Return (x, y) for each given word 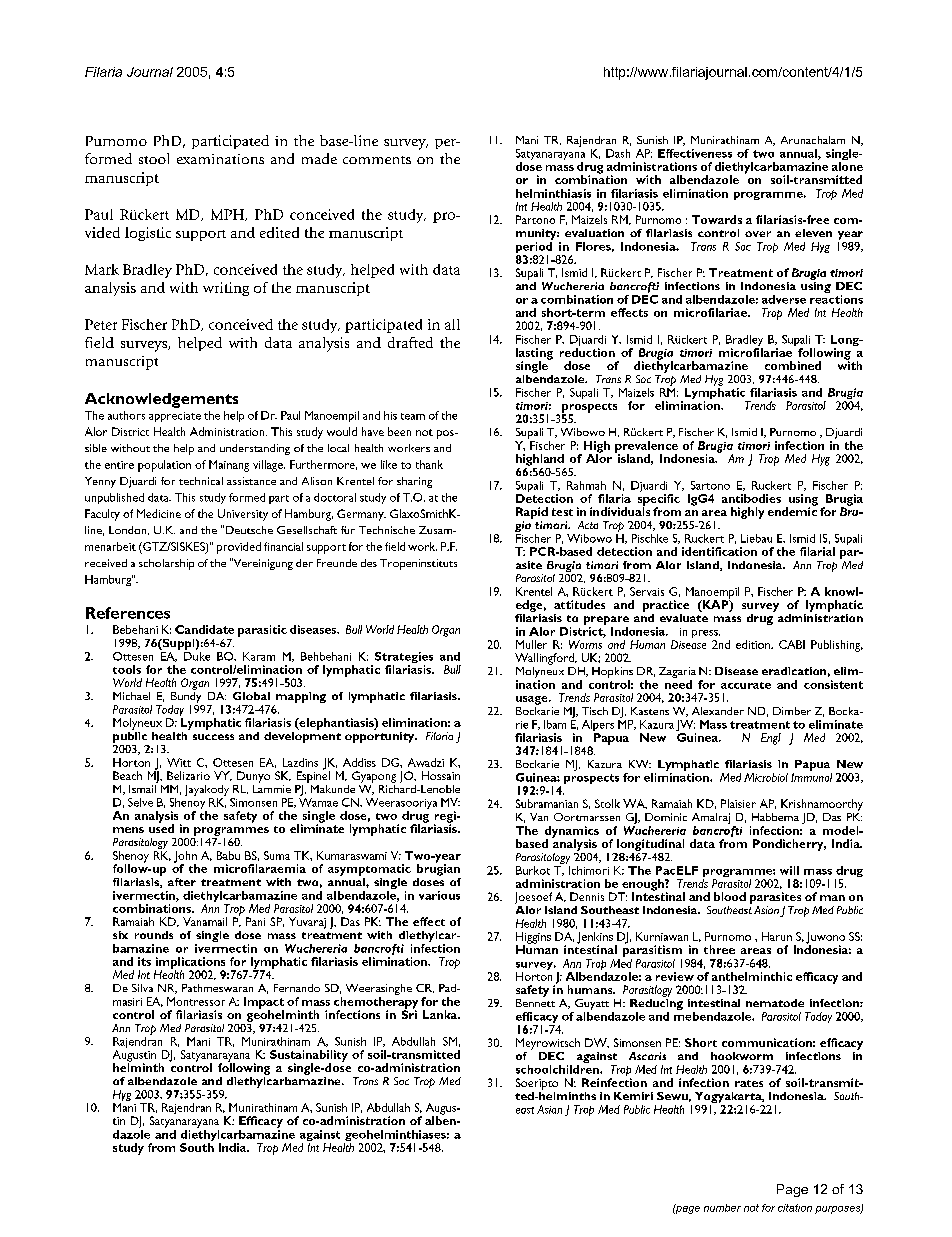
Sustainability (309, 1057)
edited (279, 232)
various (439, 895)
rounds (154, 935)
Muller (531, 644)
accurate (746, 685)
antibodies (751, 498)
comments (377, 160)
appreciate (175, 417)
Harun (777, 936)
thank (429, 464)
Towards (717, 219)
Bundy (187, 697)
